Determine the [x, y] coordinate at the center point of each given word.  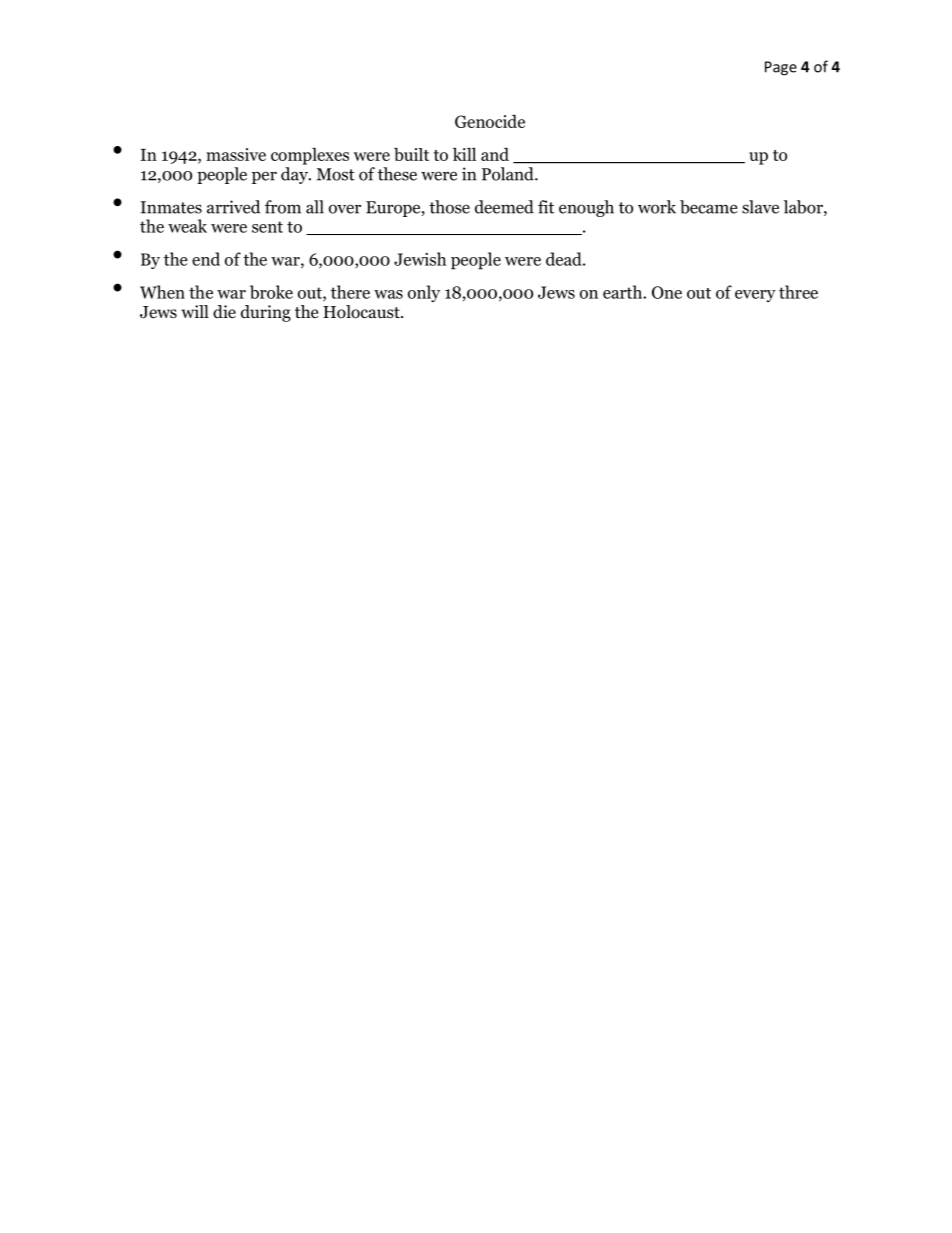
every [755, 296]
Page [781, 68]
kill [464, 154]
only [424, 293]
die [224, 311]
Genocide [490, 121]
